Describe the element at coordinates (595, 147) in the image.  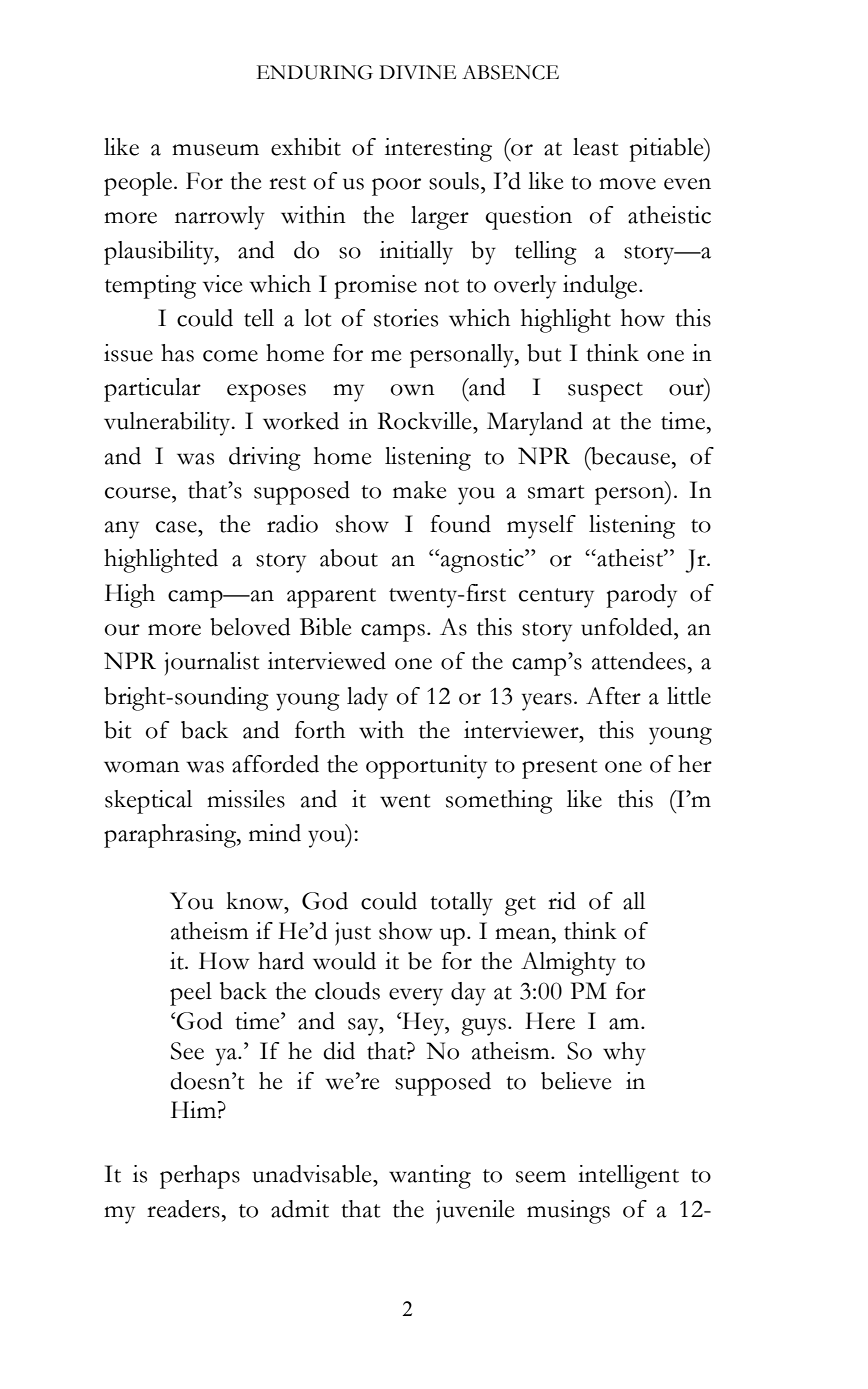
I see `least` at that location.
